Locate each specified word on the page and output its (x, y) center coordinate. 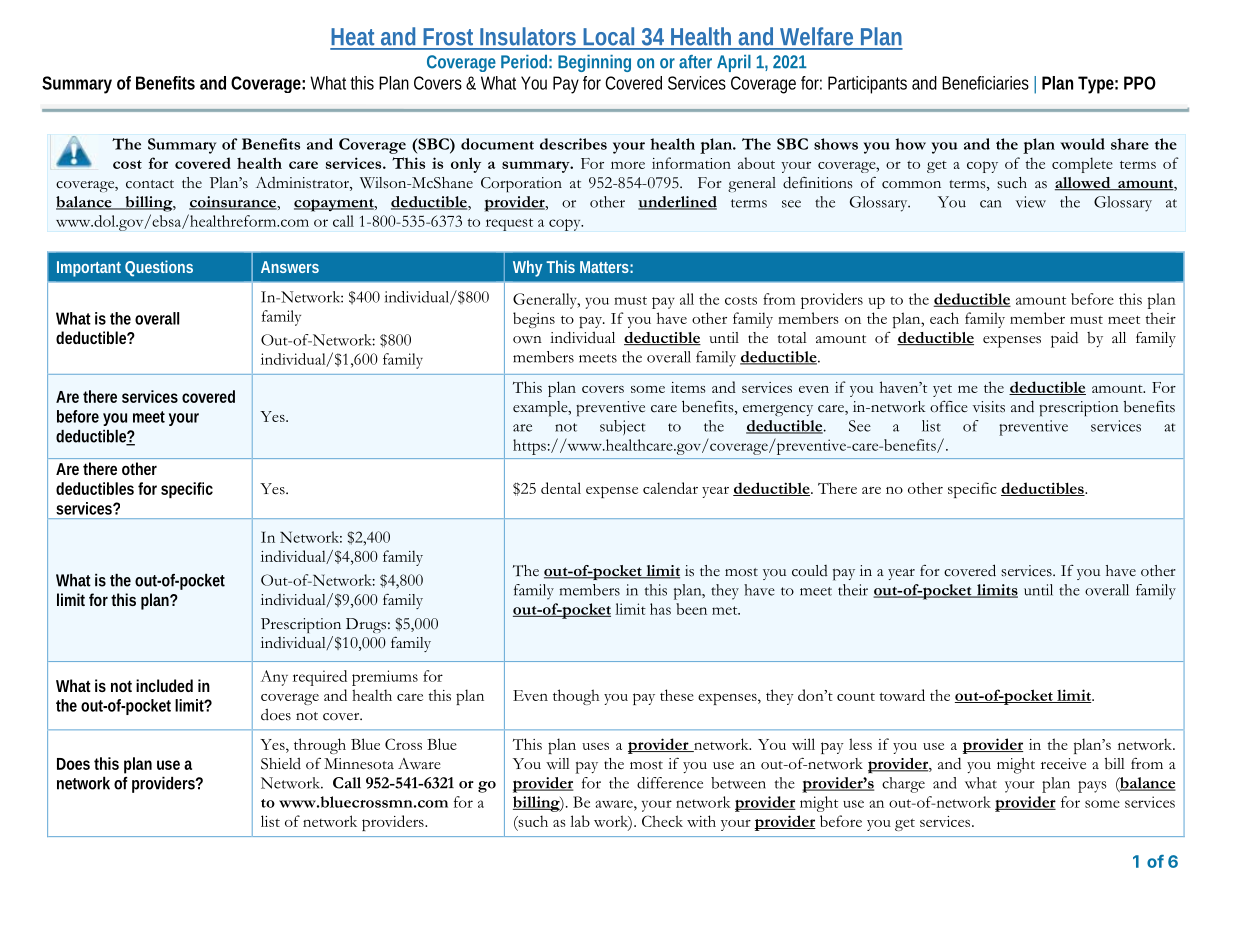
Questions (159, 268)
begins (534, 320)
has (660, 609)
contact (150, 184)
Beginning (594, 63)
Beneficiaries (985, 83)
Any (274, 678)
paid (1064, 339)
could (810, 571)
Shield (281, 763)
